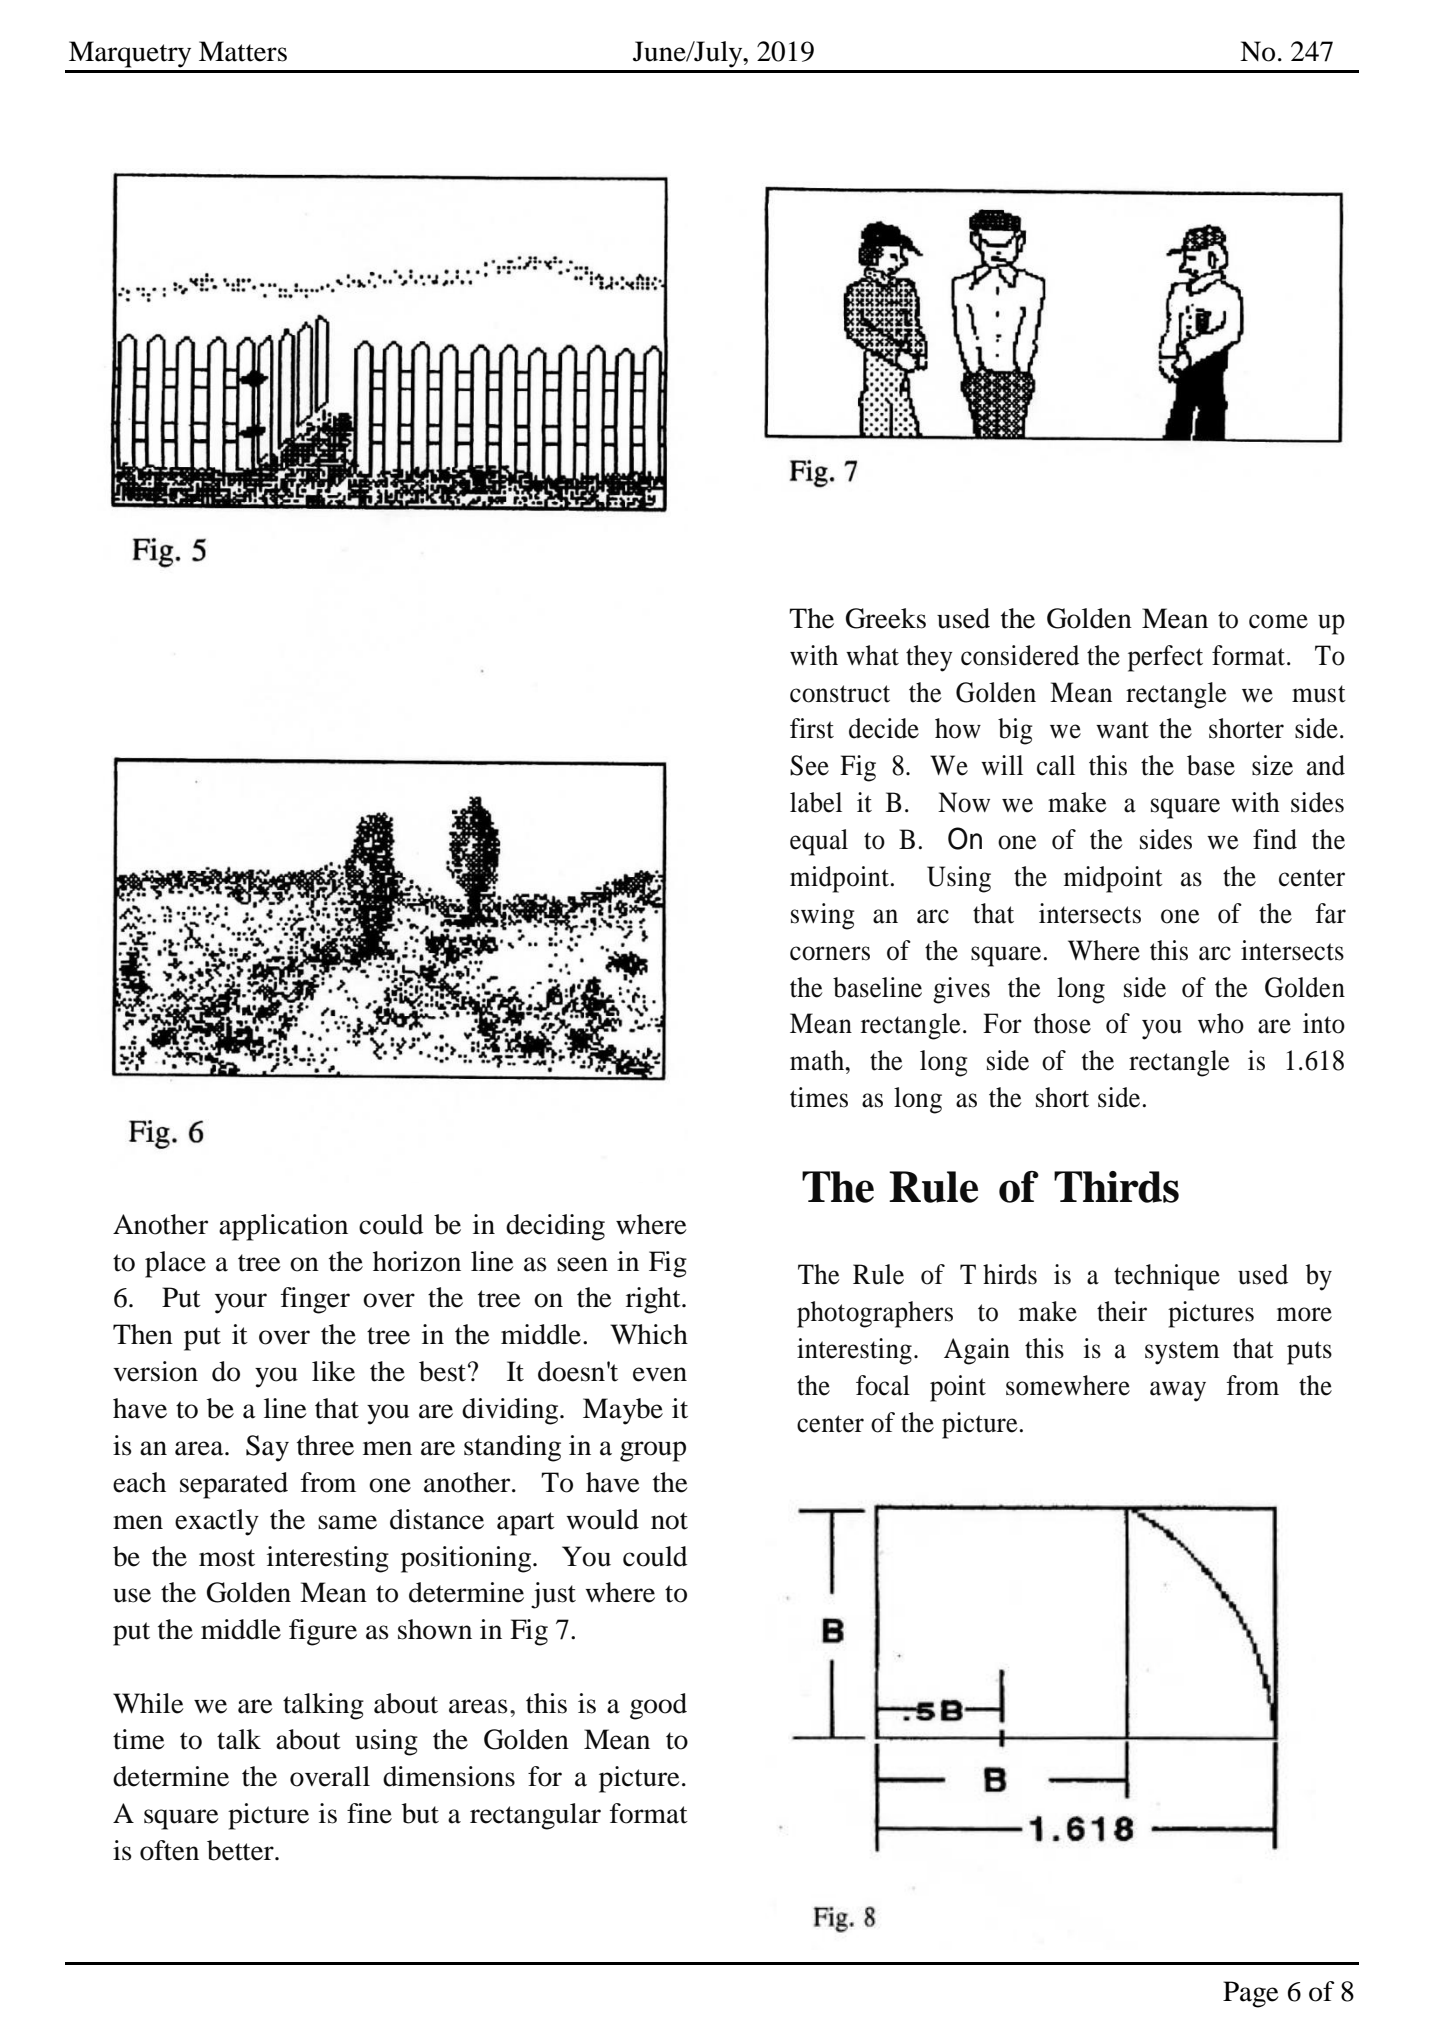 This image has height=2042, width=1444. What do you see at coordinates (886, 618) in the image?
I see `Greeks` at bounding box center [886, 618].
